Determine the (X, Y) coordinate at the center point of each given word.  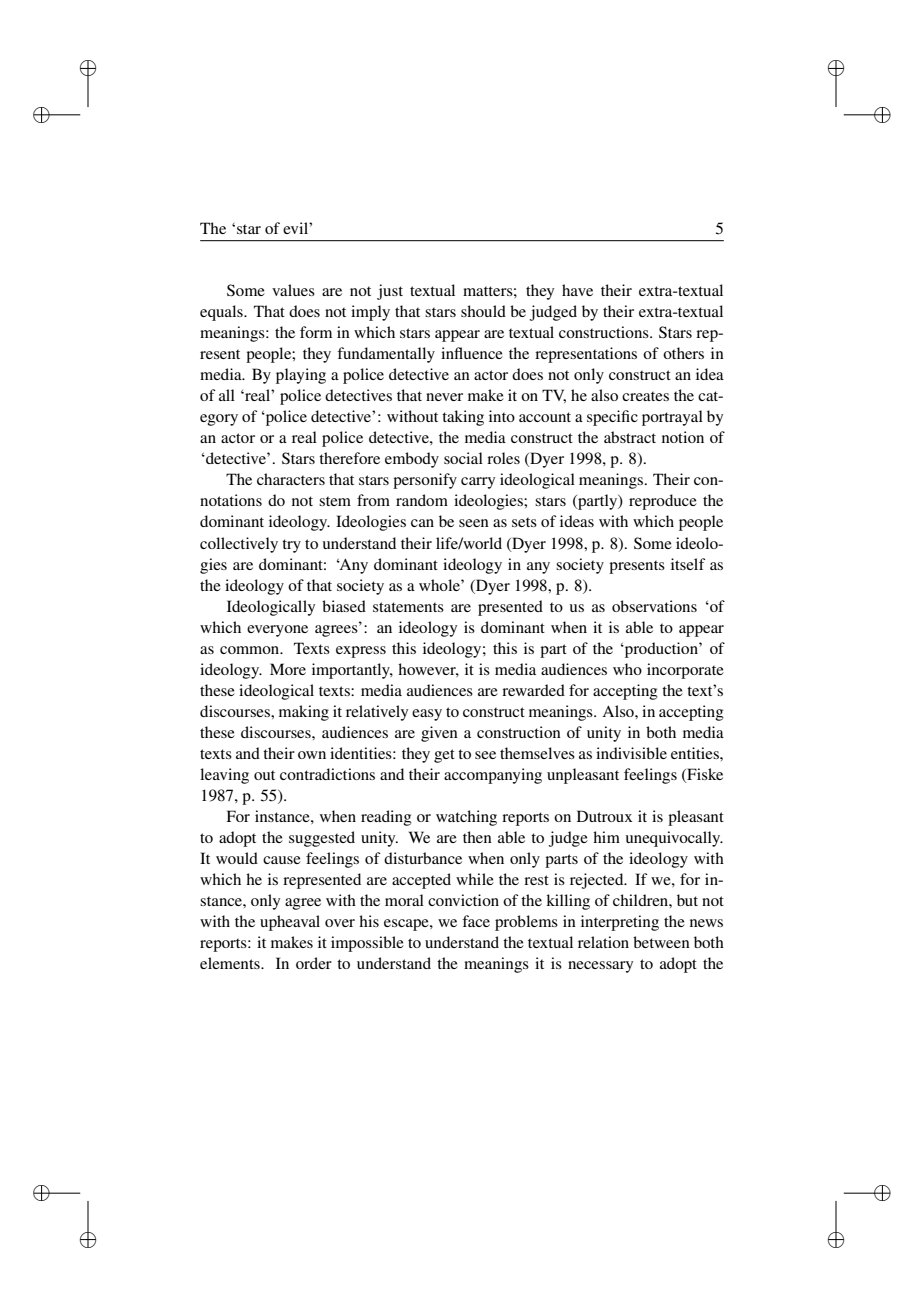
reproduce (663, 502)
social (463, 458)
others (683, 353)
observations (654, 606)
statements (408, 607)
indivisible (631, 753)
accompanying (493, 776)
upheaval (290, 923)
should (483, 311)
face (476, 921)
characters (291, 479)
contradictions (327, 774)
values (293, 290)
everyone (277, 631)
